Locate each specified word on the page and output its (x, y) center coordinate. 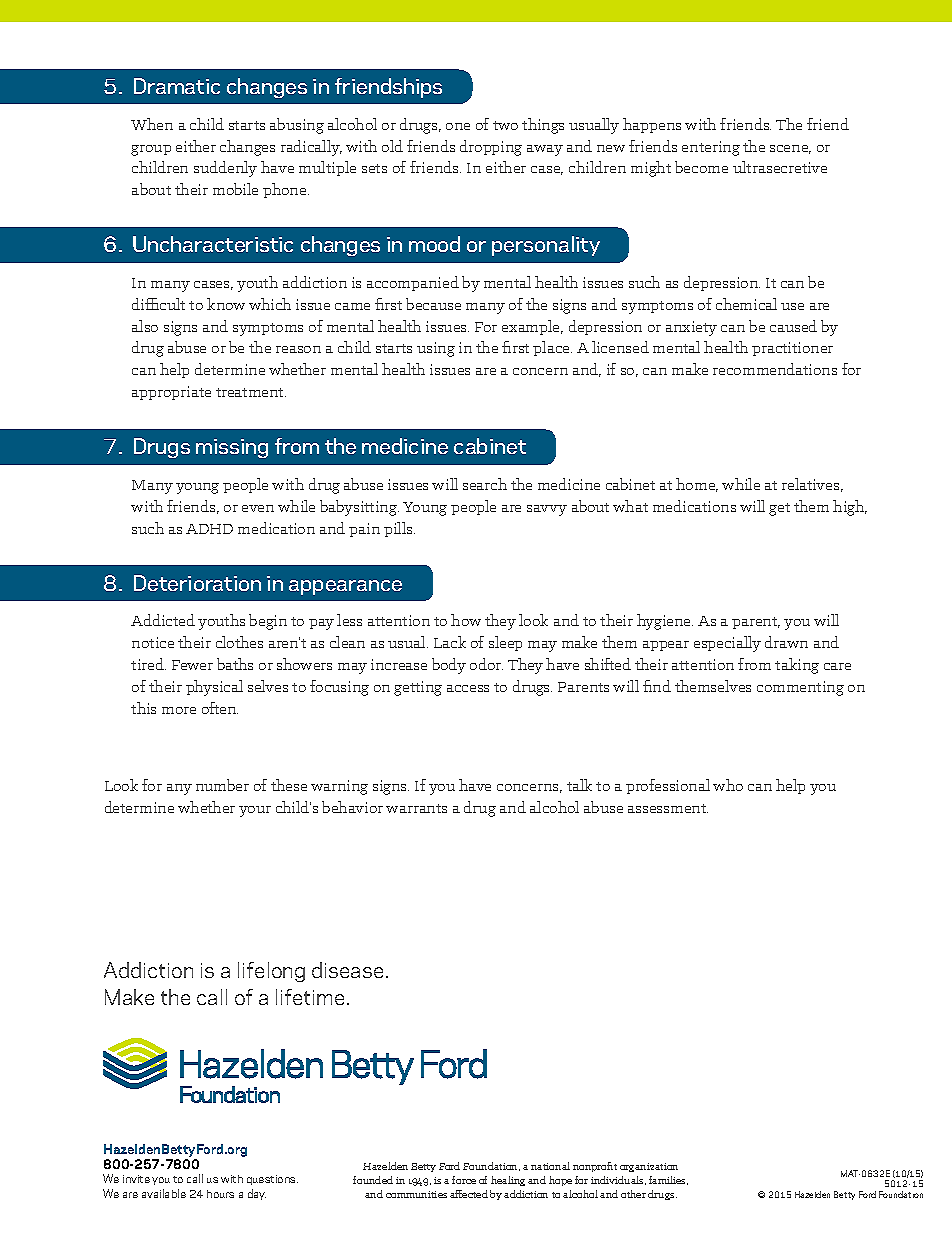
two (505, 125)
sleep (505, 643)
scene (790, 149)
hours (220, 1194)
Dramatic (177, 86)
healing (508, 1181)
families (668, 1180)
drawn (786, 642)
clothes (239, 642)
